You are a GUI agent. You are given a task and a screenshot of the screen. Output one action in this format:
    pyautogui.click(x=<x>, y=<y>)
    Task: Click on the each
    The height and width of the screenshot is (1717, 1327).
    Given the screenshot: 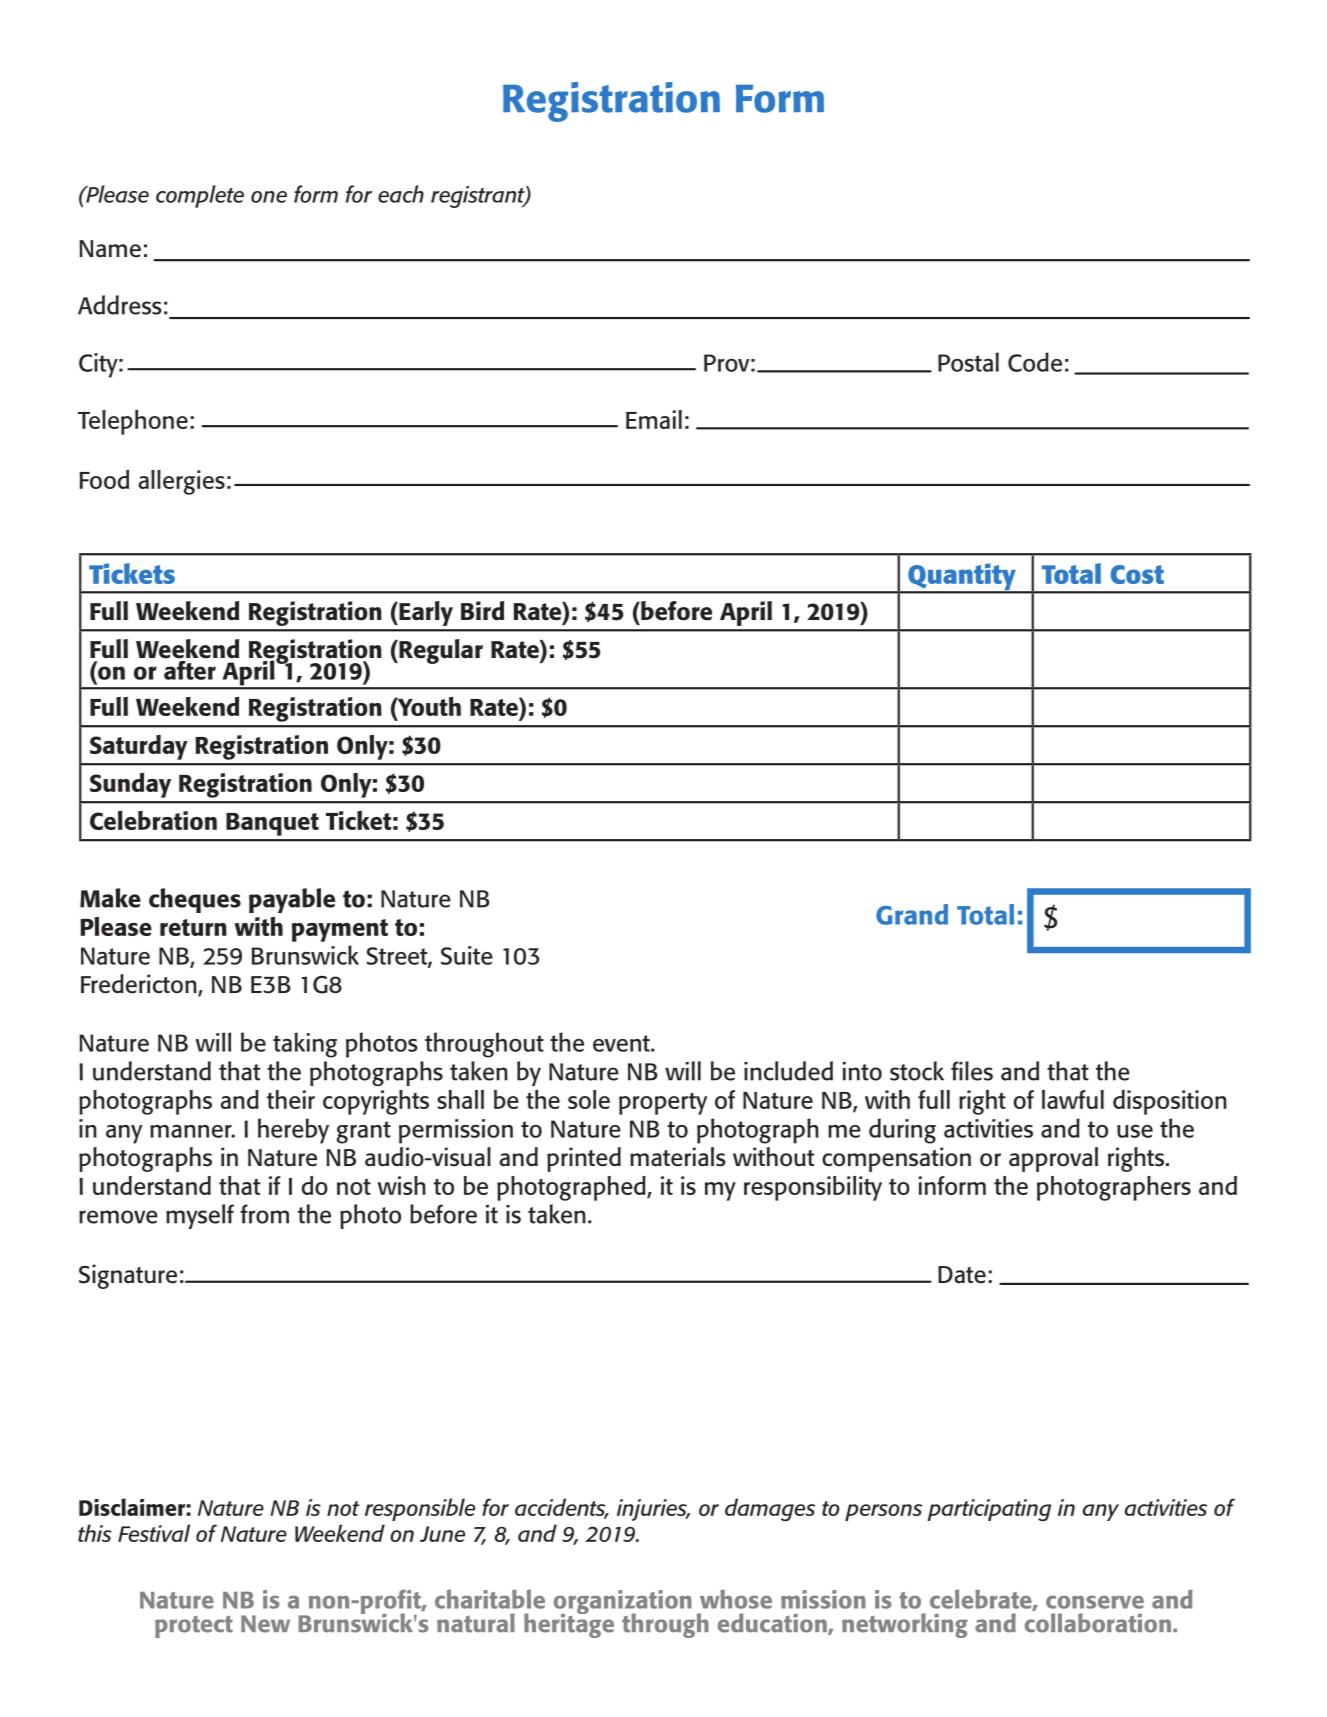 What is the action you would take?
    pyautogui.click(x=401, y=194)
